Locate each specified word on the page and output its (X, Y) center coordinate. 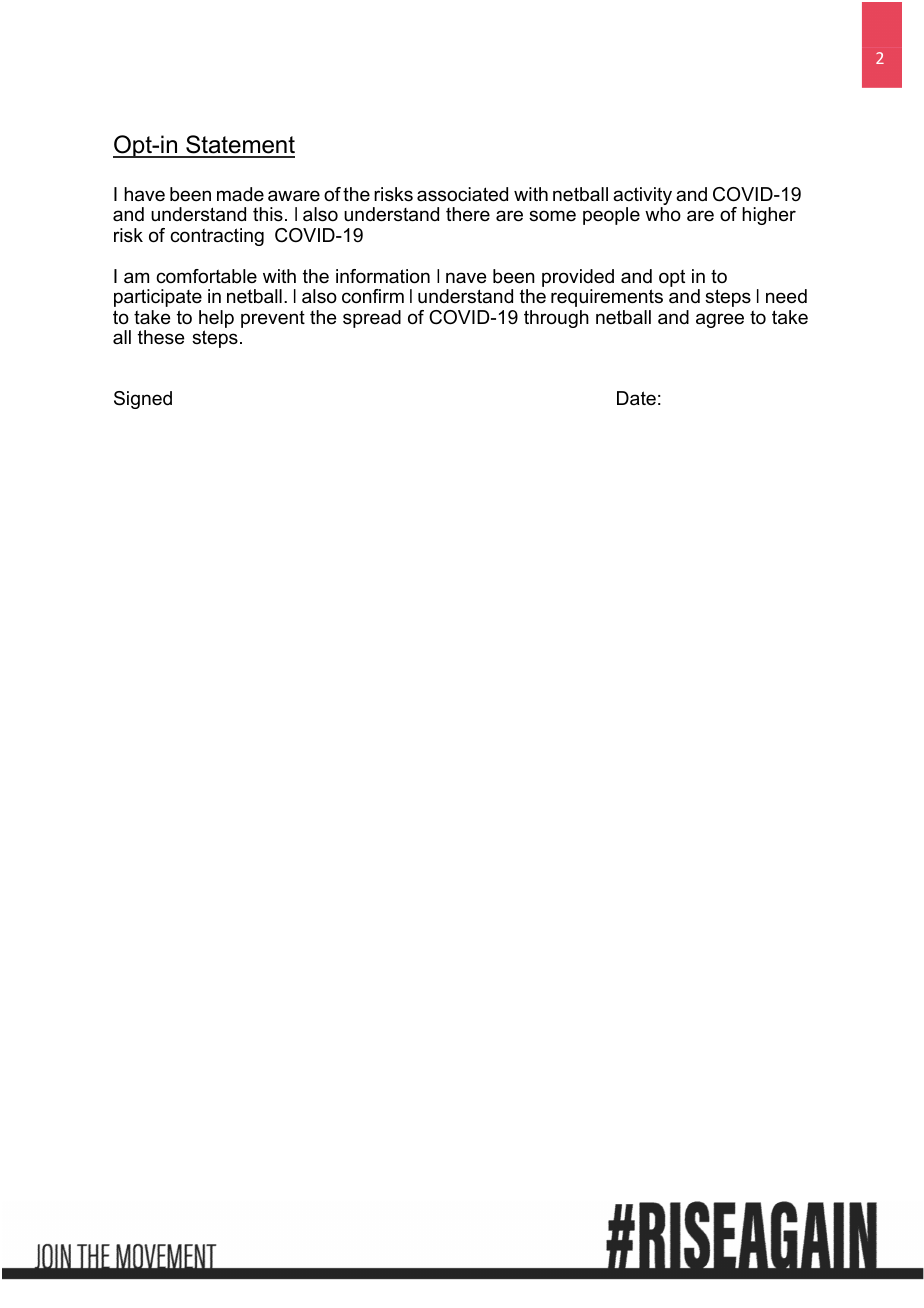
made (240, 194)
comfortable (206, 276)
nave (466, 278)
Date (636, 398)
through (556, 319)
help (216, 319)
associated (462, 194)
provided (578, 279)
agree (720, 320)
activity (642, 197)
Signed (143, 400)
